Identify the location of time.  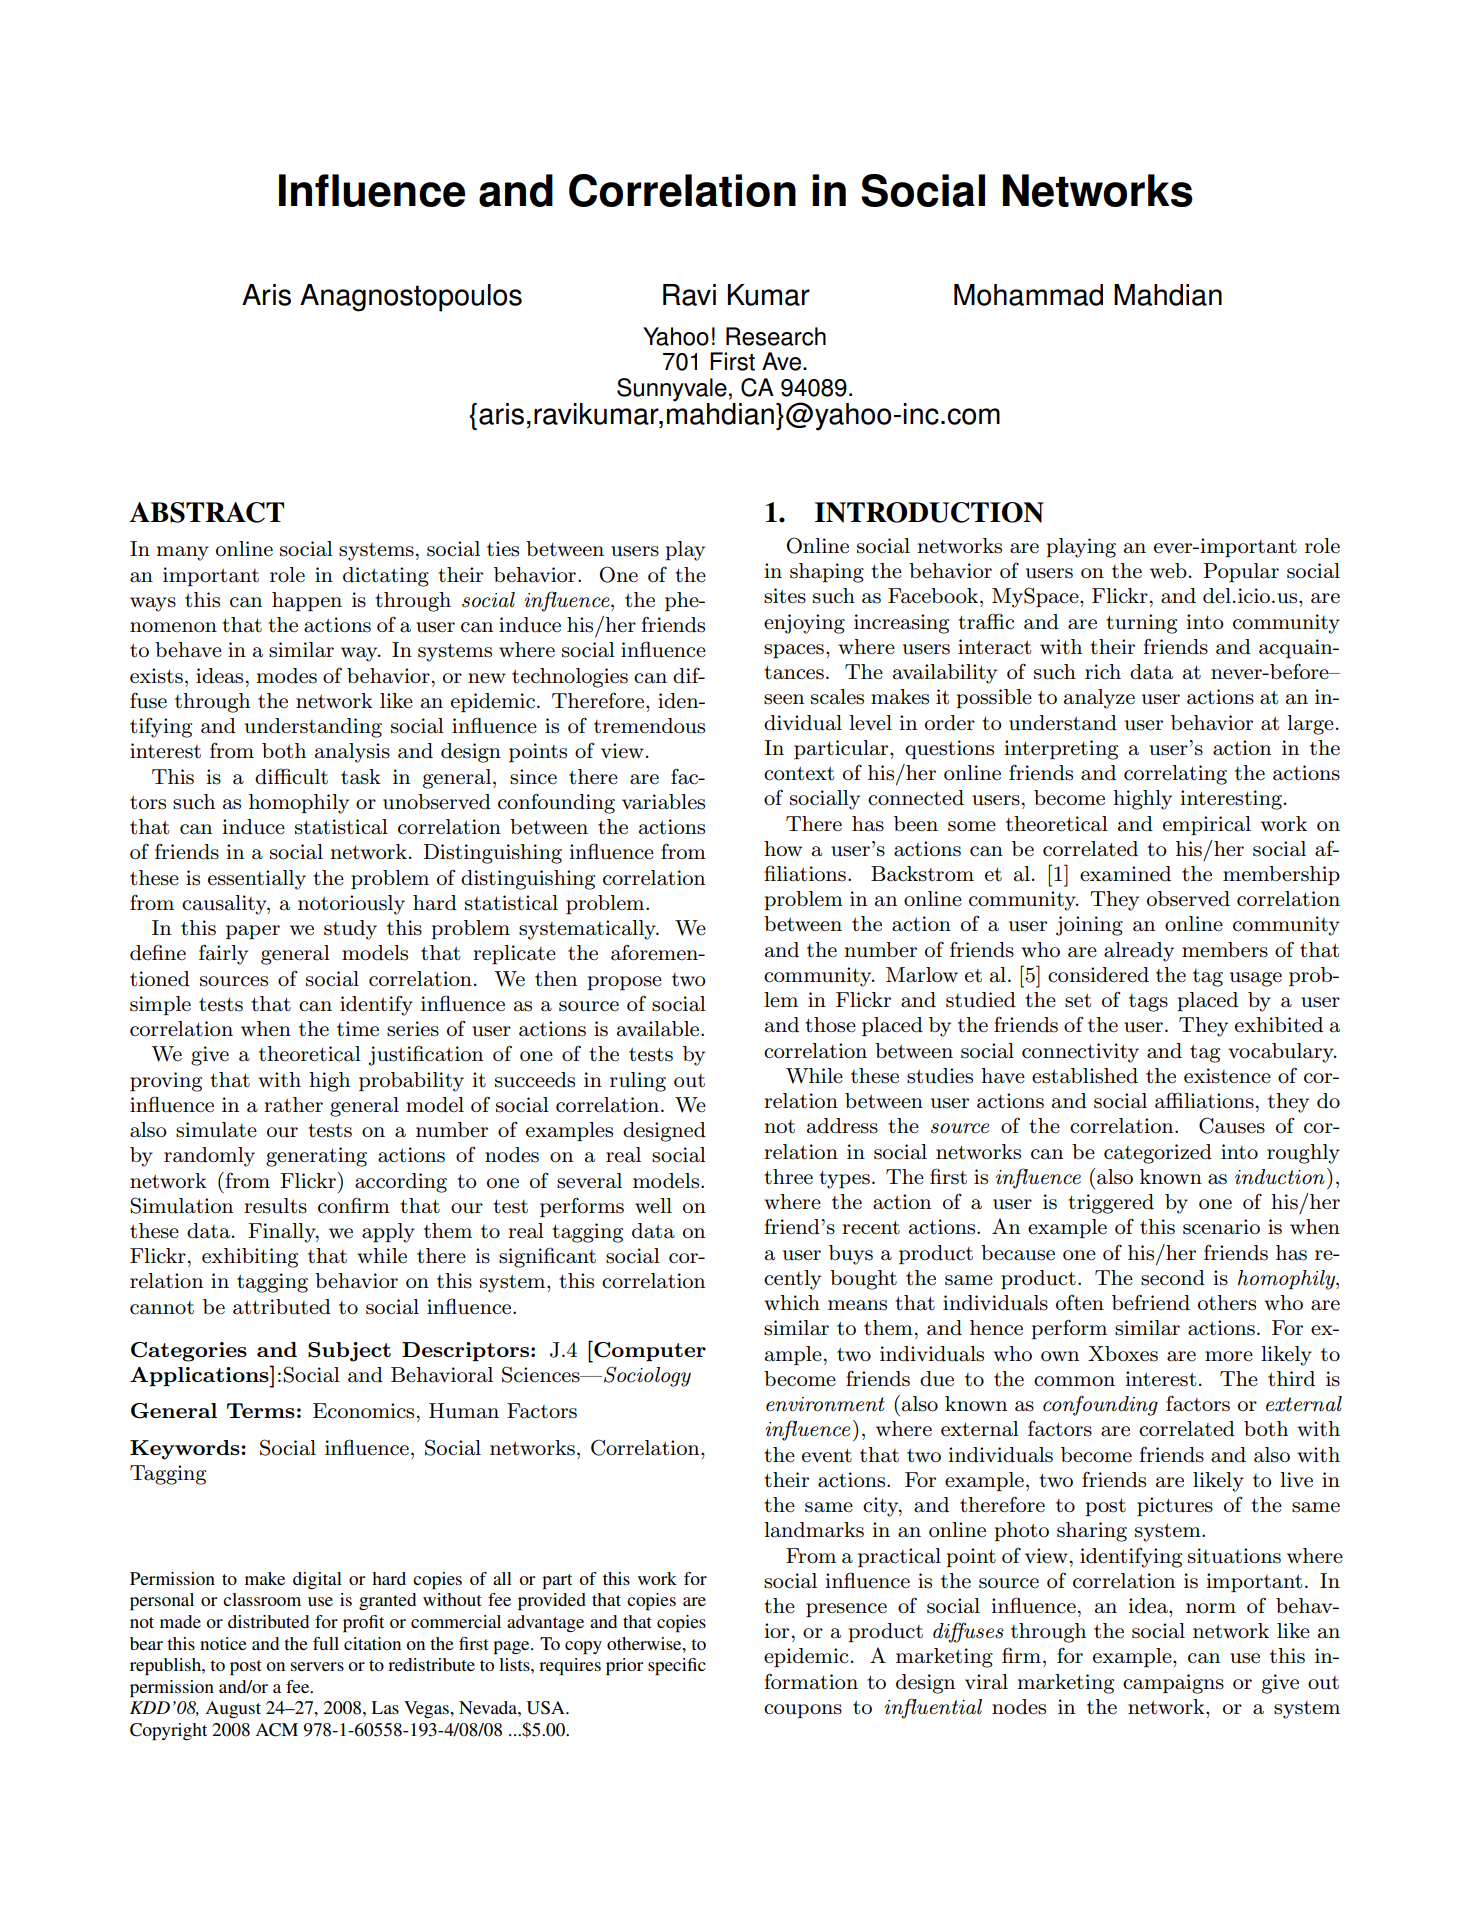
(358, 1029).
